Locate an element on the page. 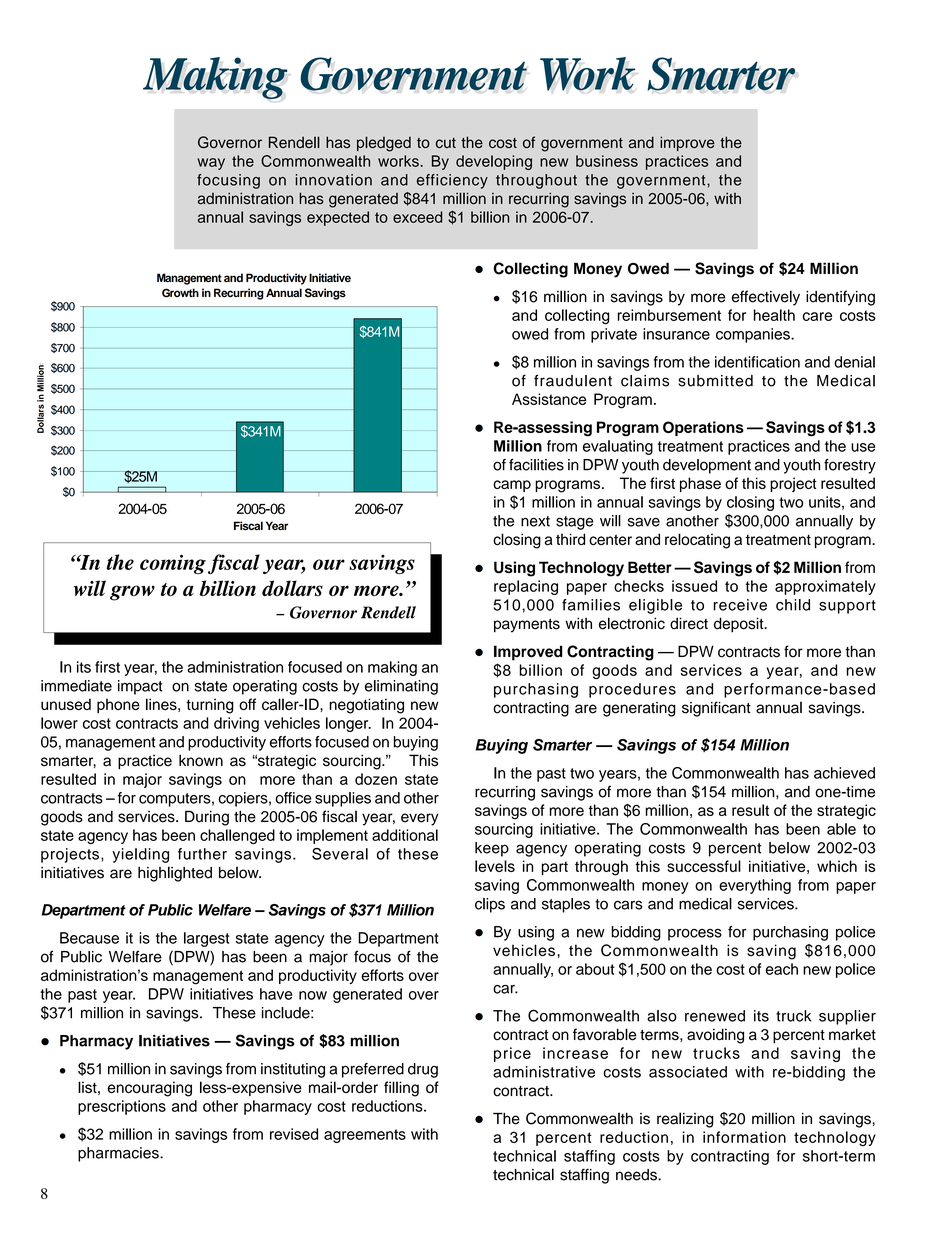 This image has width=952, height=1233. Assistance is located at coordinates (549, 399).
